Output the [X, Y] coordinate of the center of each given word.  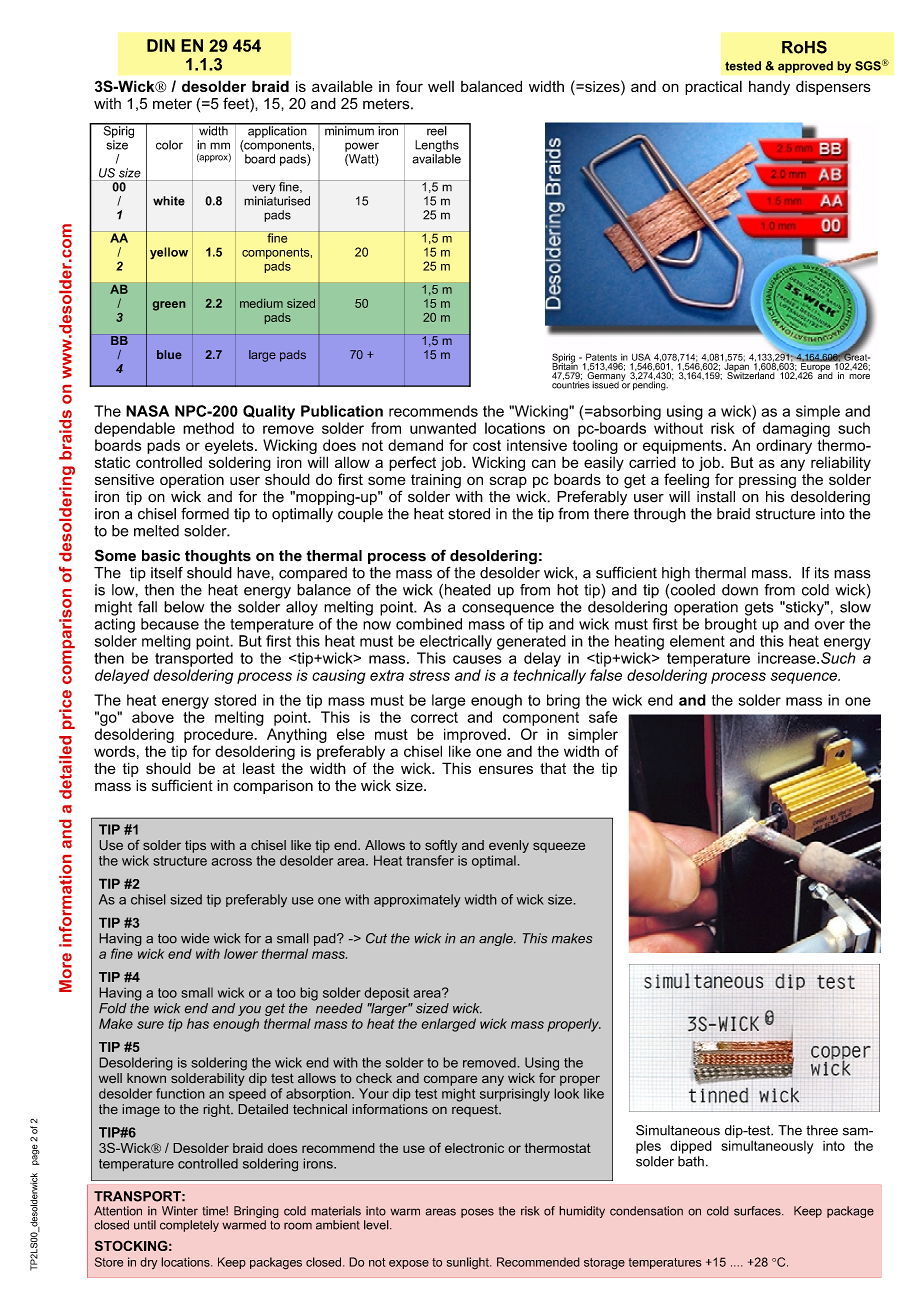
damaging [796, 429]
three [822, 1130]
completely [189, 1226]
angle [497, 939]
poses [477, 1213]
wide [195, 938]
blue [169, 354]
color [169, 145]
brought [731, 625]
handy [769, 87]
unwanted [443, 428]
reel [437, 129]
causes [477, 659]
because [170, 624]
